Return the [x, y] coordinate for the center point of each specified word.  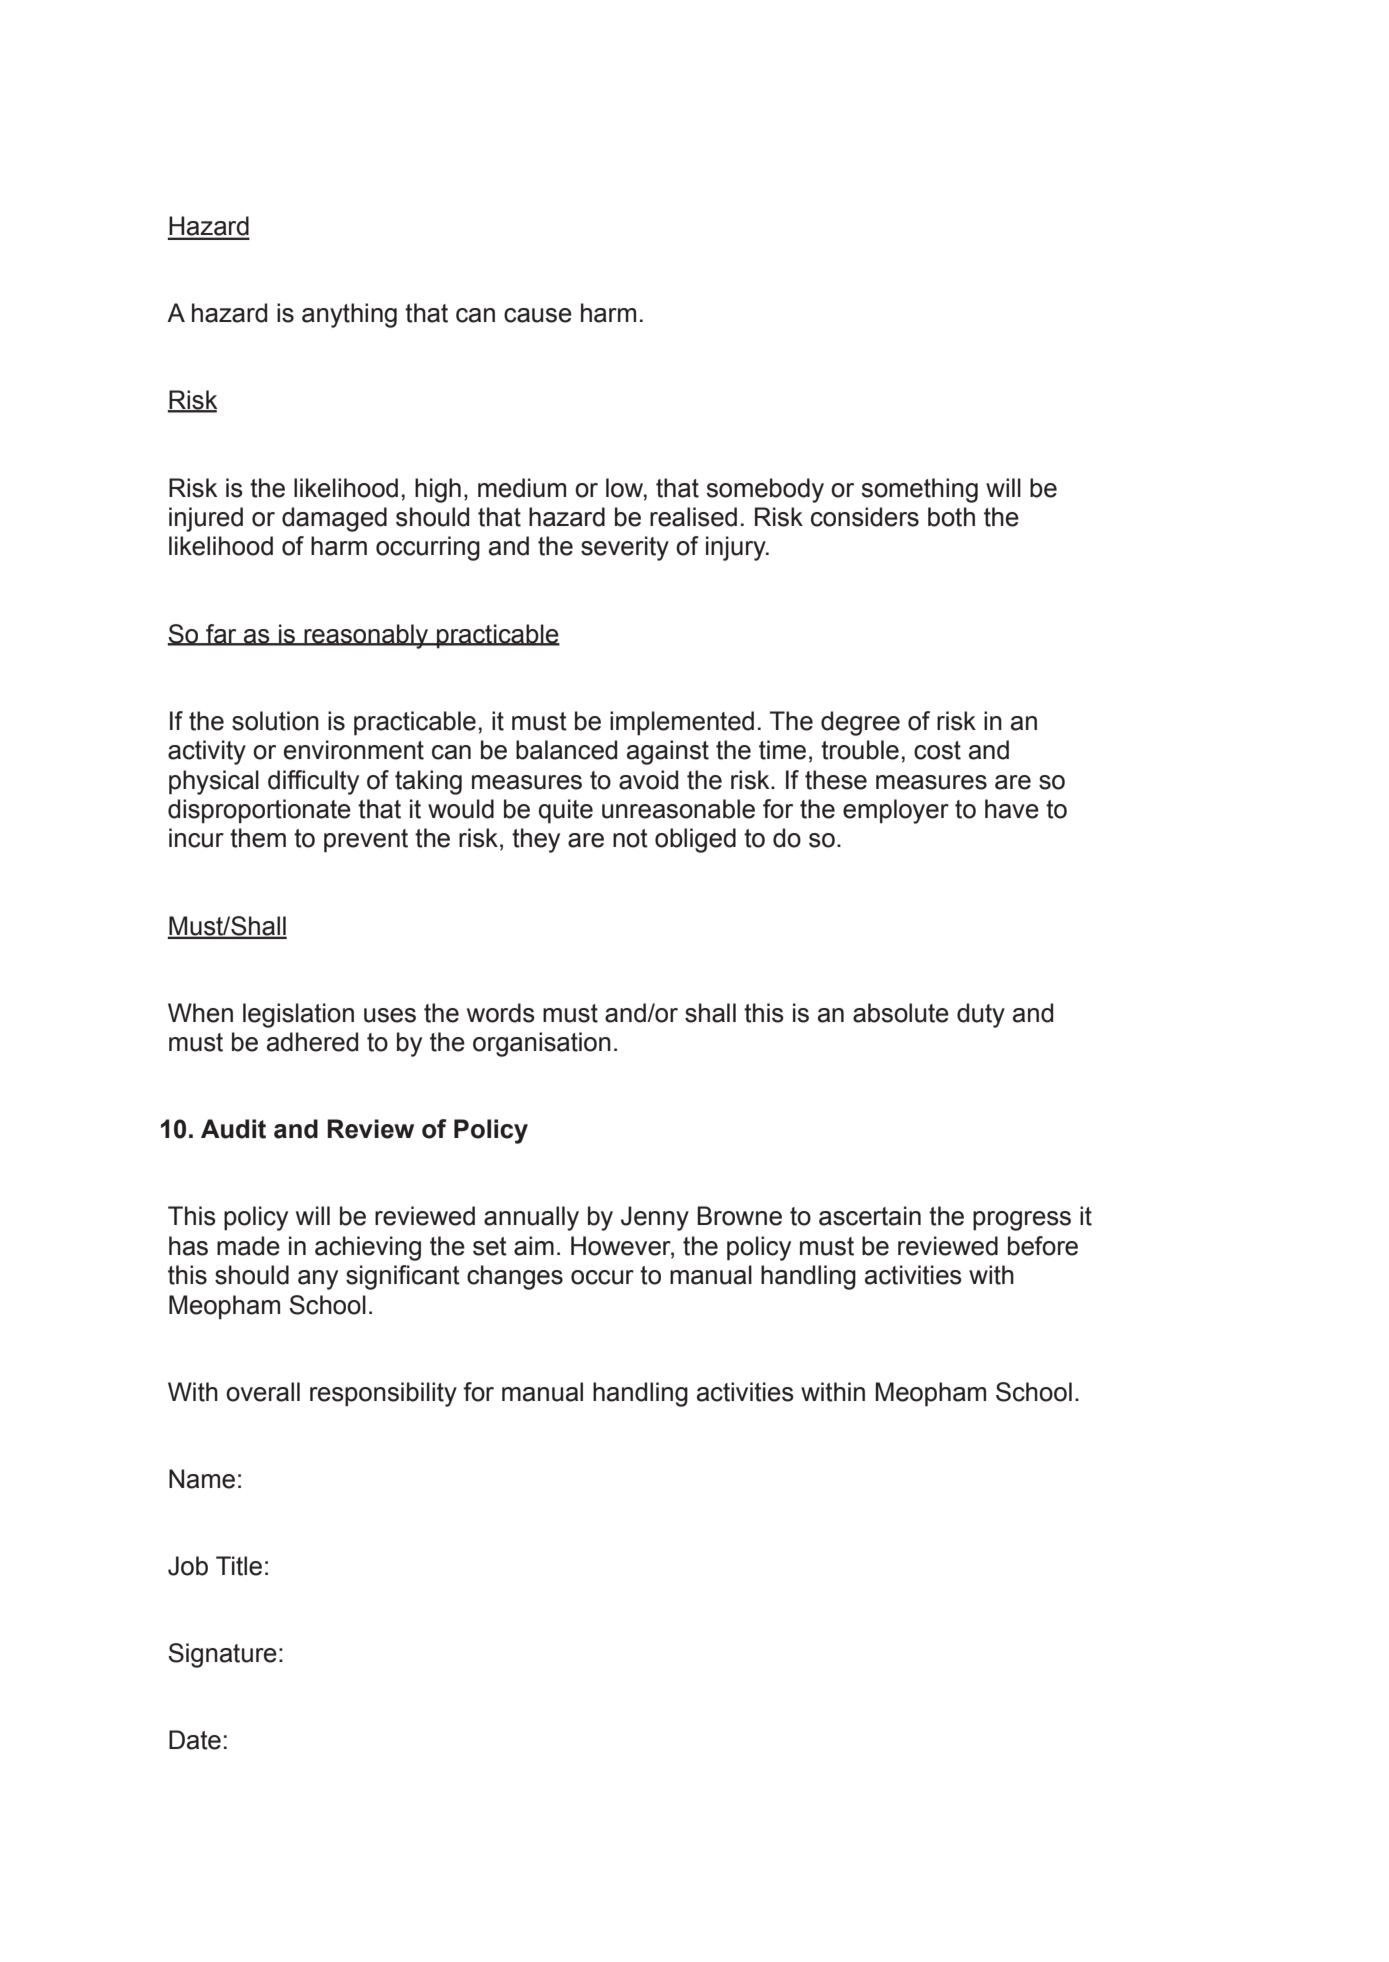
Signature [222, 1655]
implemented [682, 723]
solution [275, 721]
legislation [298, 1015]
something [919, 490]
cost [937, 750]
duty [981, 1015]
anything [349, 315]
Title [239, 1566]
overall [263, 1392]
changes [515, 1277]
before [1043, 1246]
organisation [542, 1044]
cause [538, 315]
